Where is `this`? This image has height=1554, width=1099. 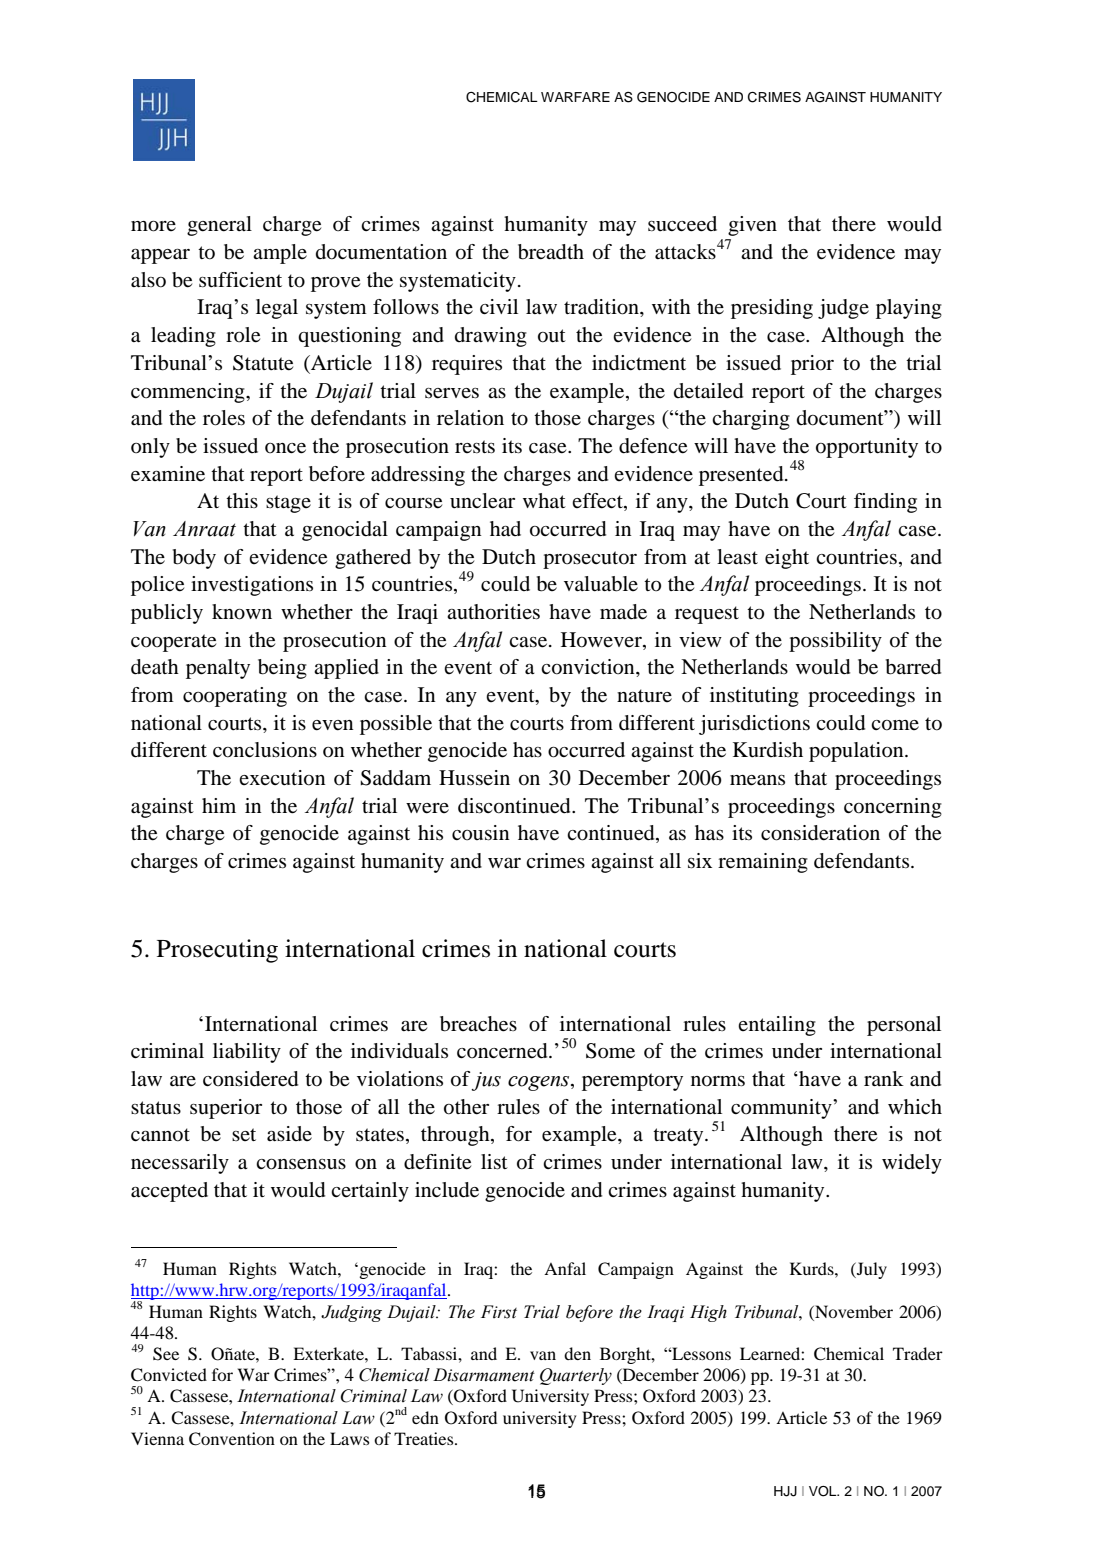 this is located at coordinates (242, 500).
